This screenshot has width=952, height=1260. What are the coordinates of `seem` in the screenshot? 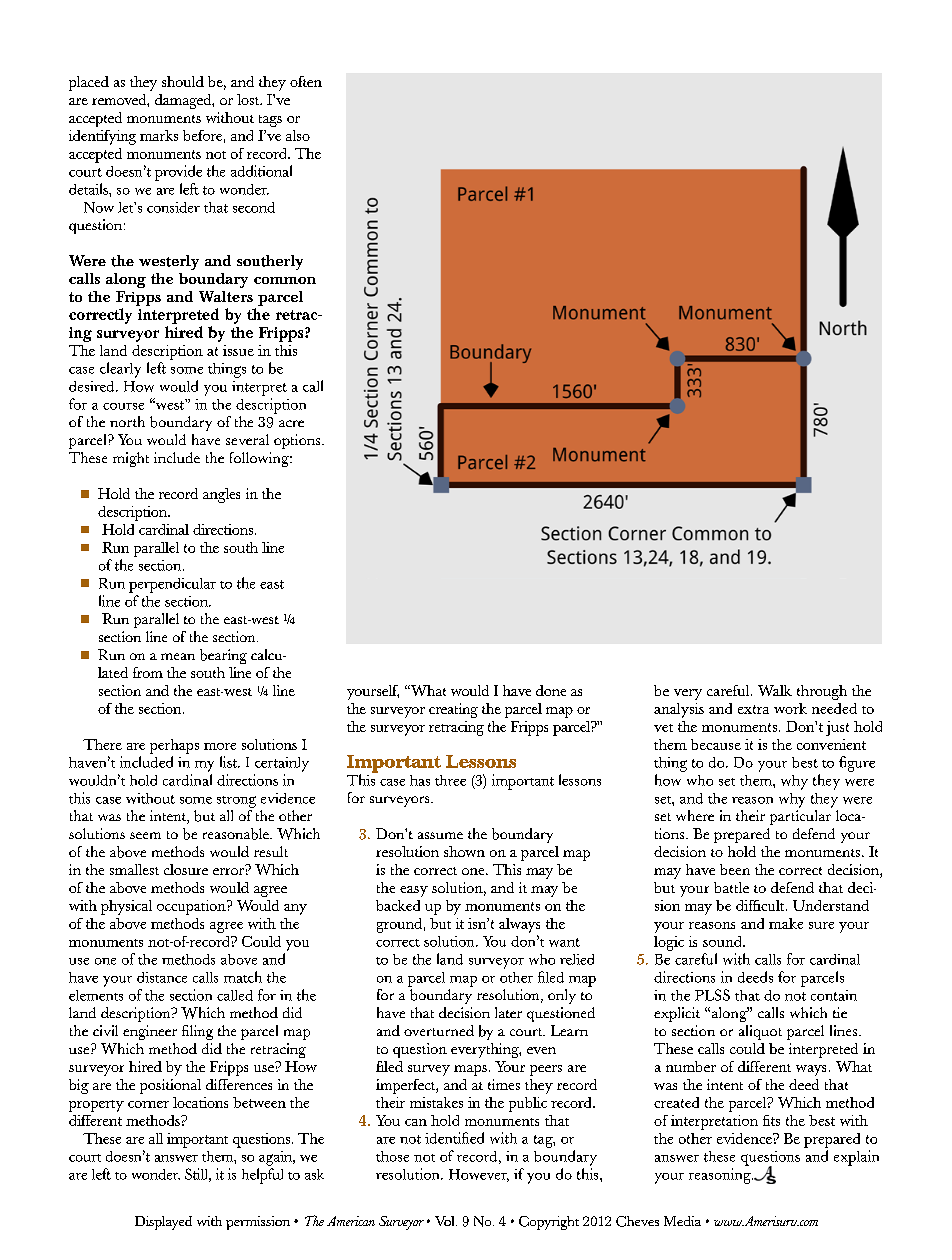 It's located at (145, 835).
